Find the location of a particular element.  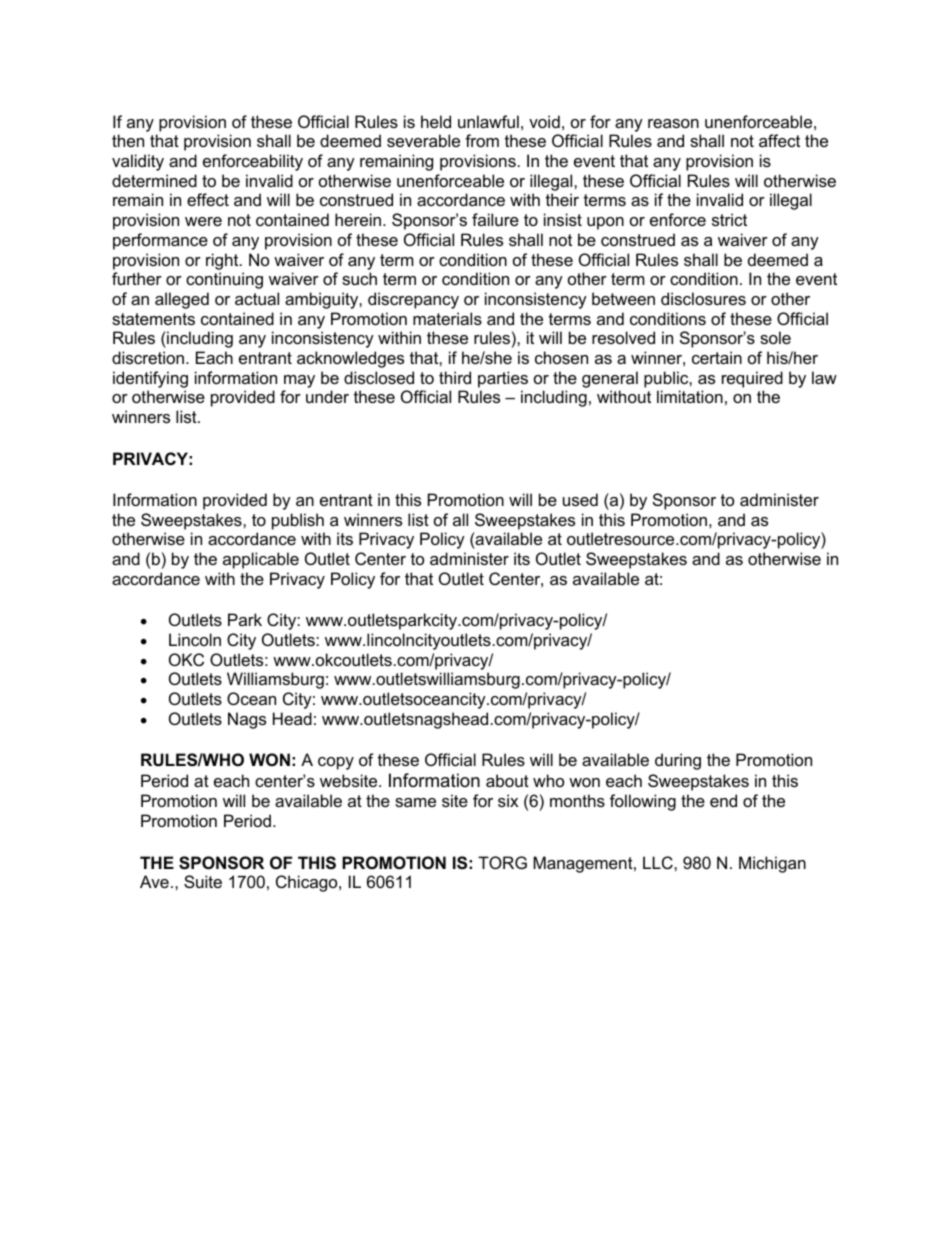

TORG is located at coordinates (502, 862).
